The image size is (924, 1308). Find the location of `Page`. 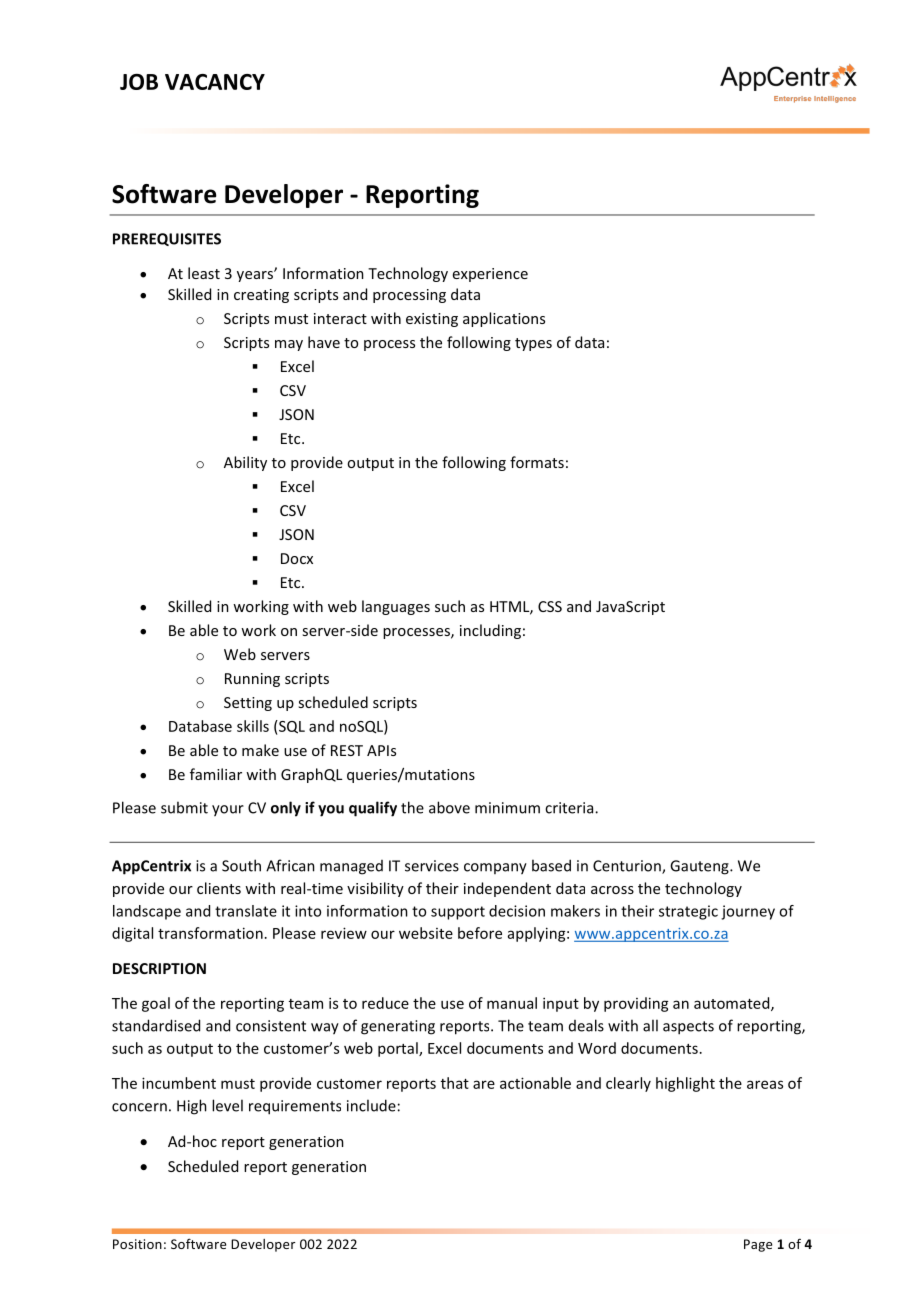

Page is located at coordinates (758, 1245).
